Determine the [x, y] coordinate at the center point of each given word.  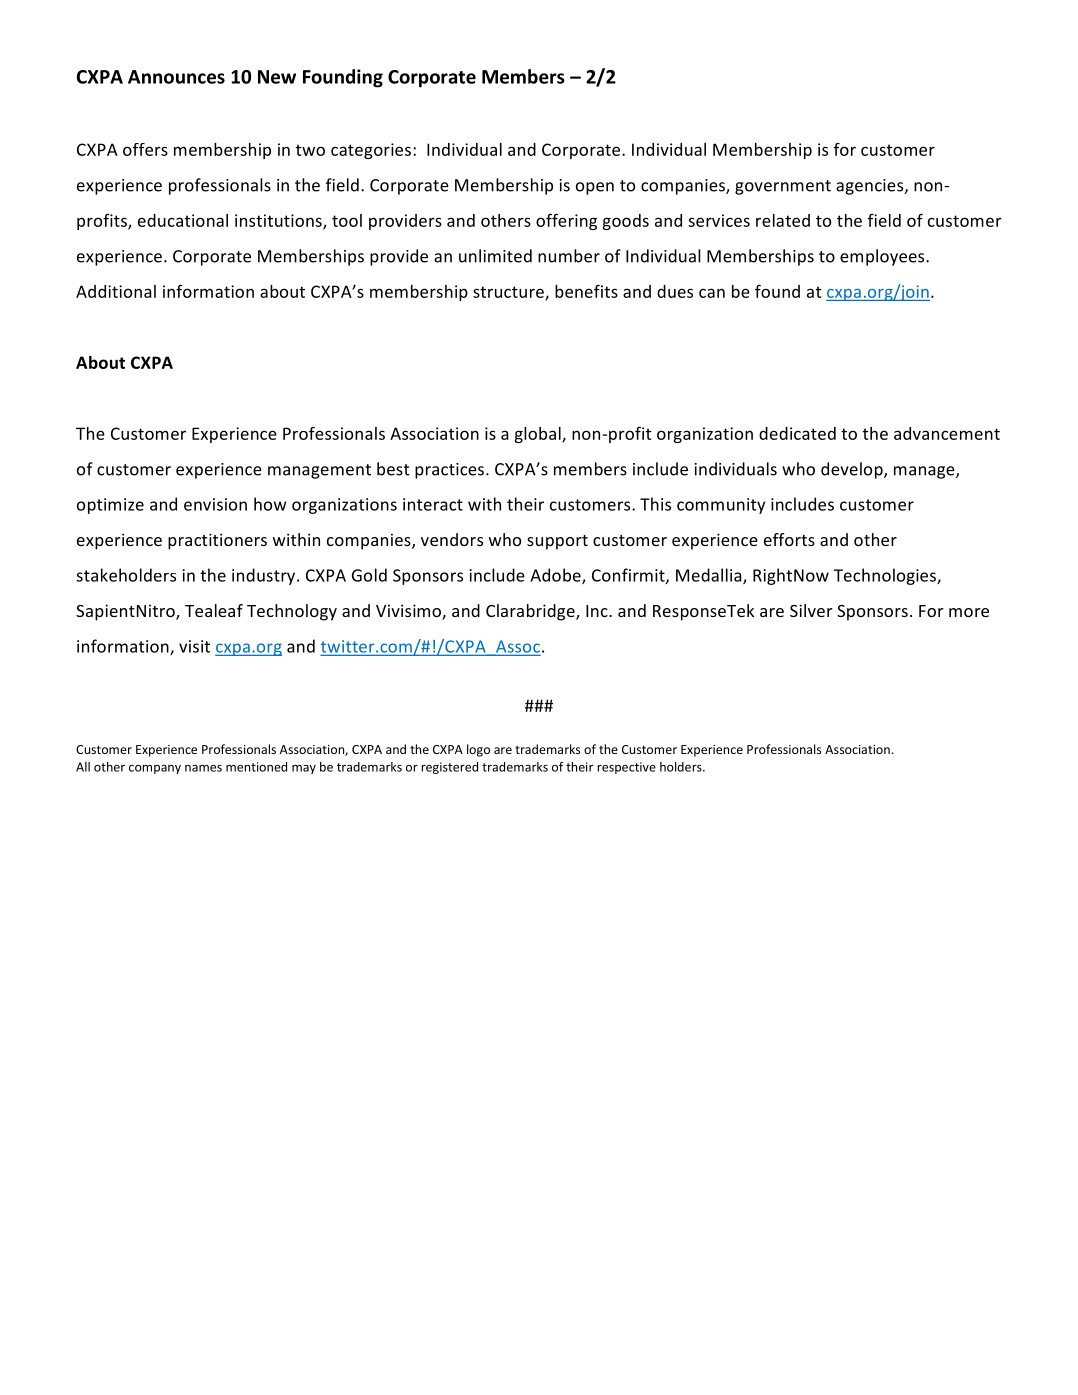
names [203, 768]
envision [215, 504]
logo [478, 750]
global [538, 435]
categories [372, 151]
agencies [871, 187]
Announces [176, 77]
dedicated [797, 433]
